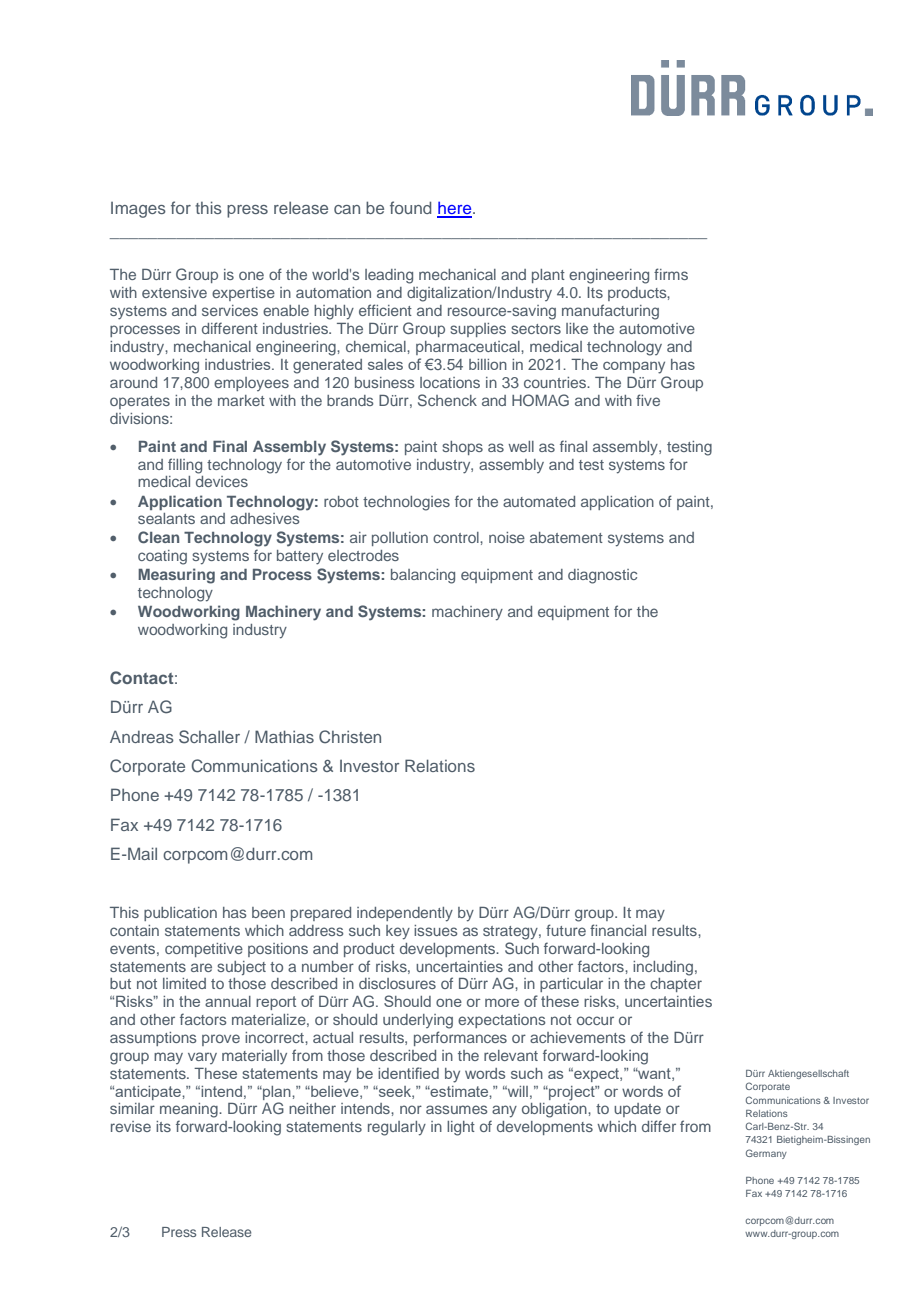 This page has height=1308, width=924. Describe the element at coordinates (671, 274) in the page. I see `firms` at that location.
